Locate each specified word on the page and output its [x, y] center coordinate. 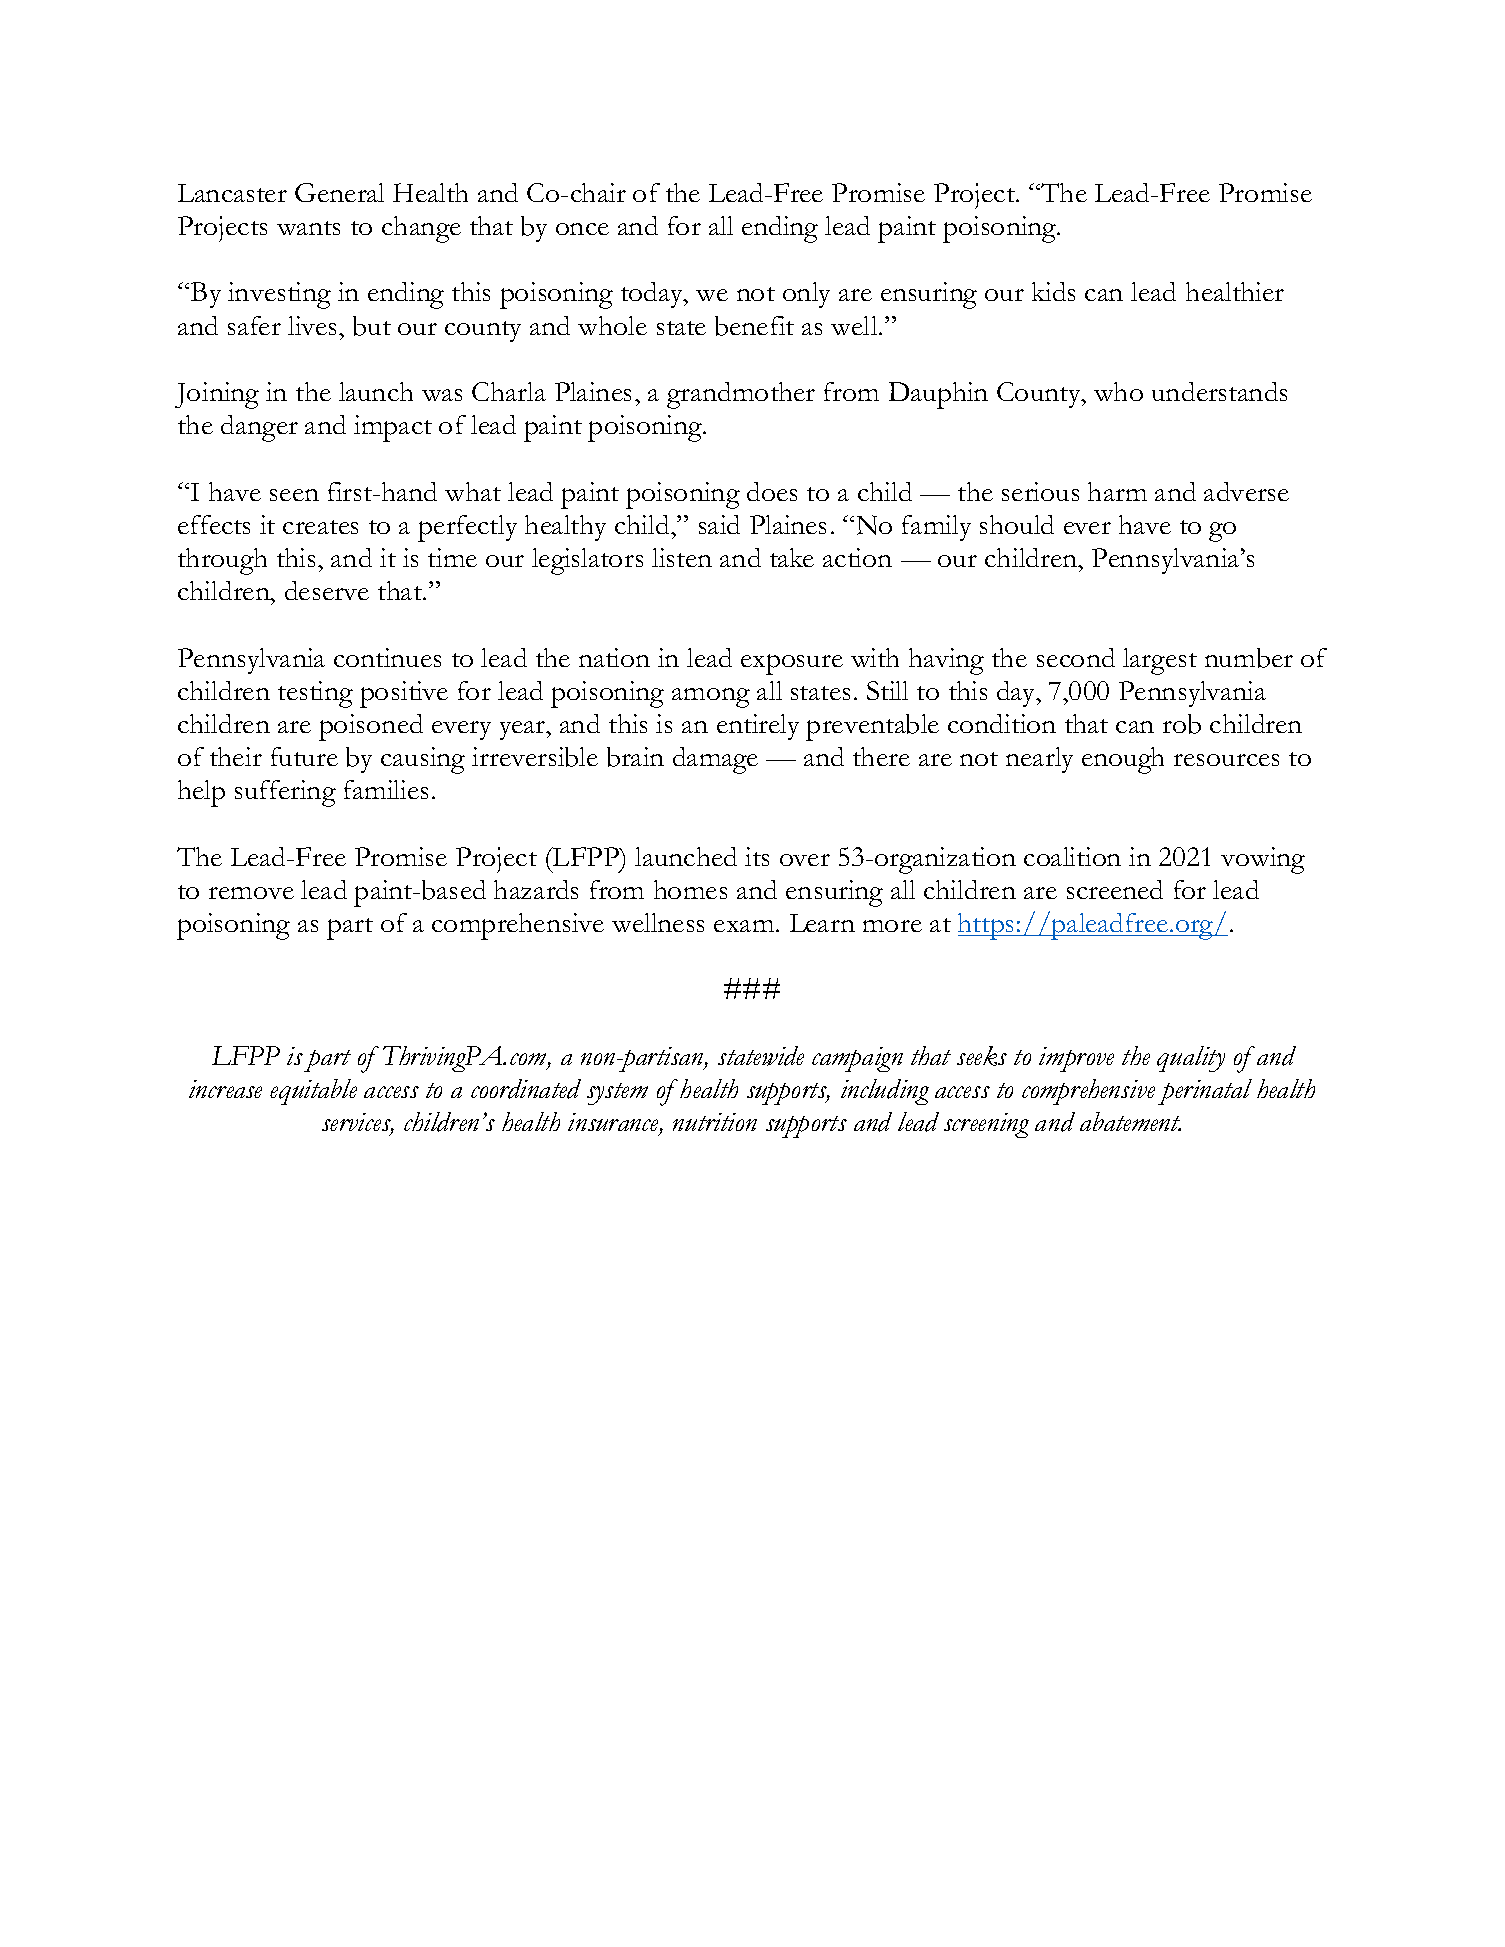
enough [1123, 760]
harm [1117, 491]
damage [715, 760]
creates [320, 527]
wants [308, 228]
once [582, 229]
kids [1053, 291]
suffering [285, 793]
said [719, 524]
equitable [313, 1092]
